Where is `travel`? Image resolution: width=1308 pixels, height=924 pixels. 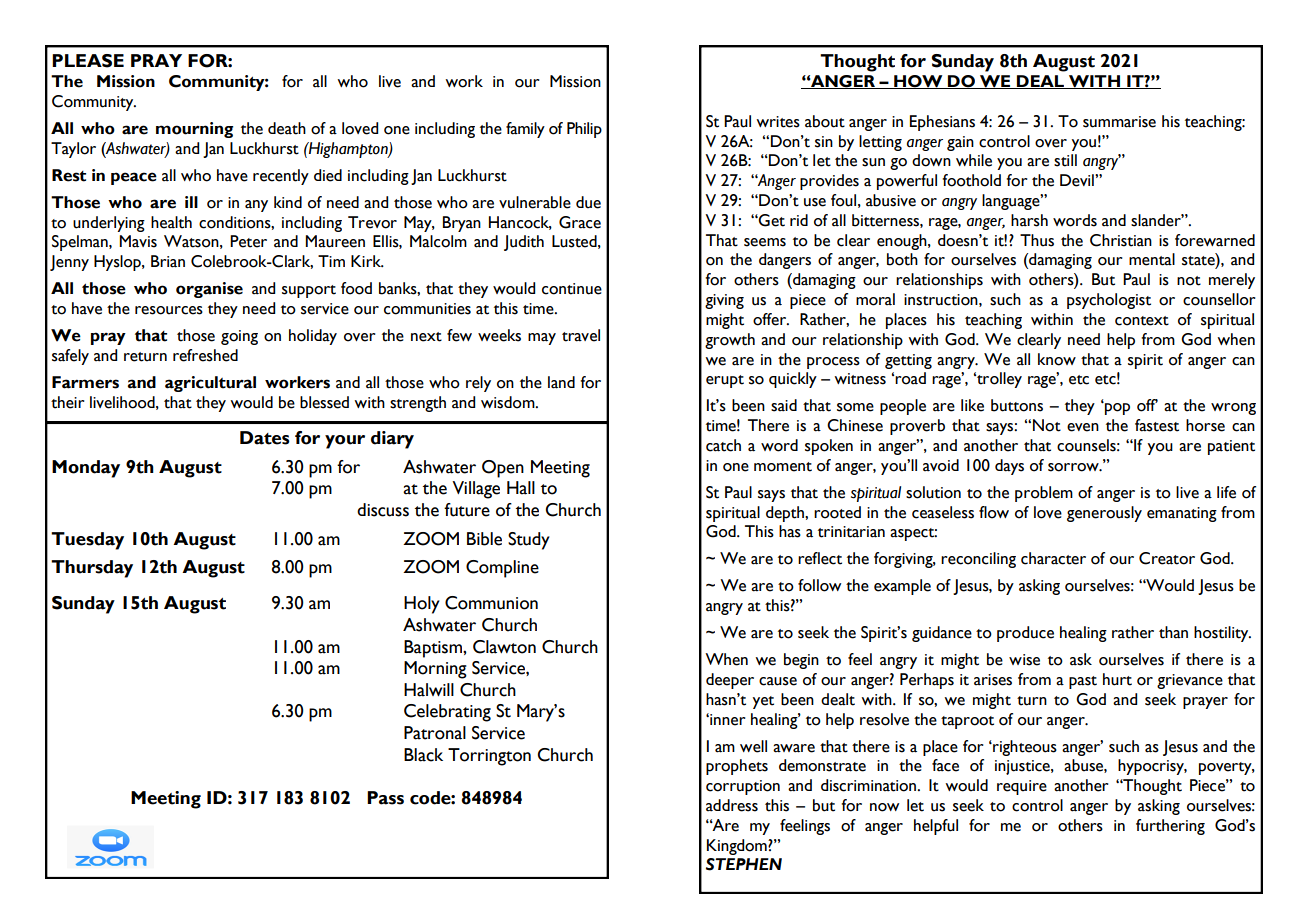
travel is located at coordinates (581, 335).
